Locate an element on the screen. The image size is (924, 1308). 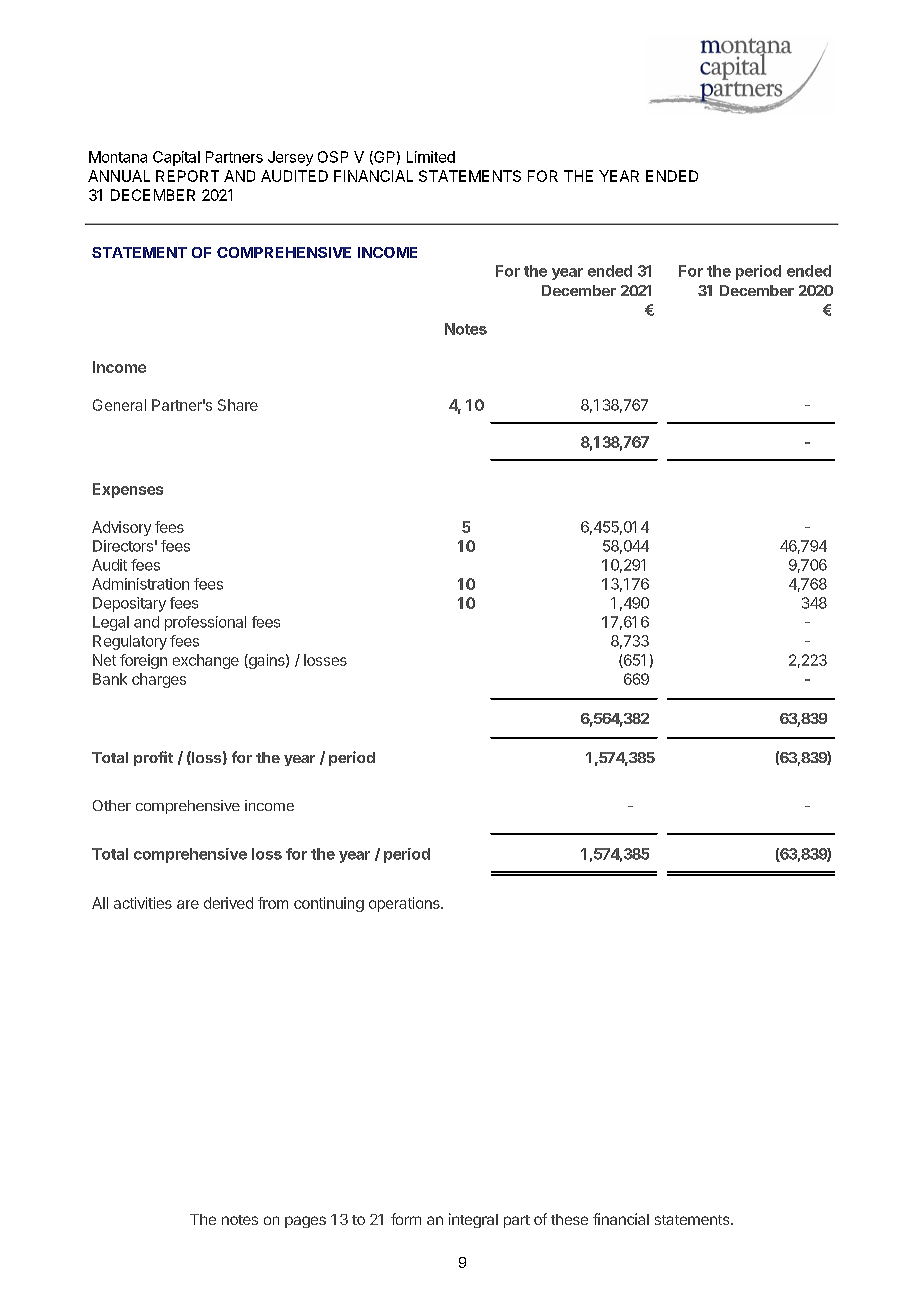
Limited is located at coordinates (431, 157).
